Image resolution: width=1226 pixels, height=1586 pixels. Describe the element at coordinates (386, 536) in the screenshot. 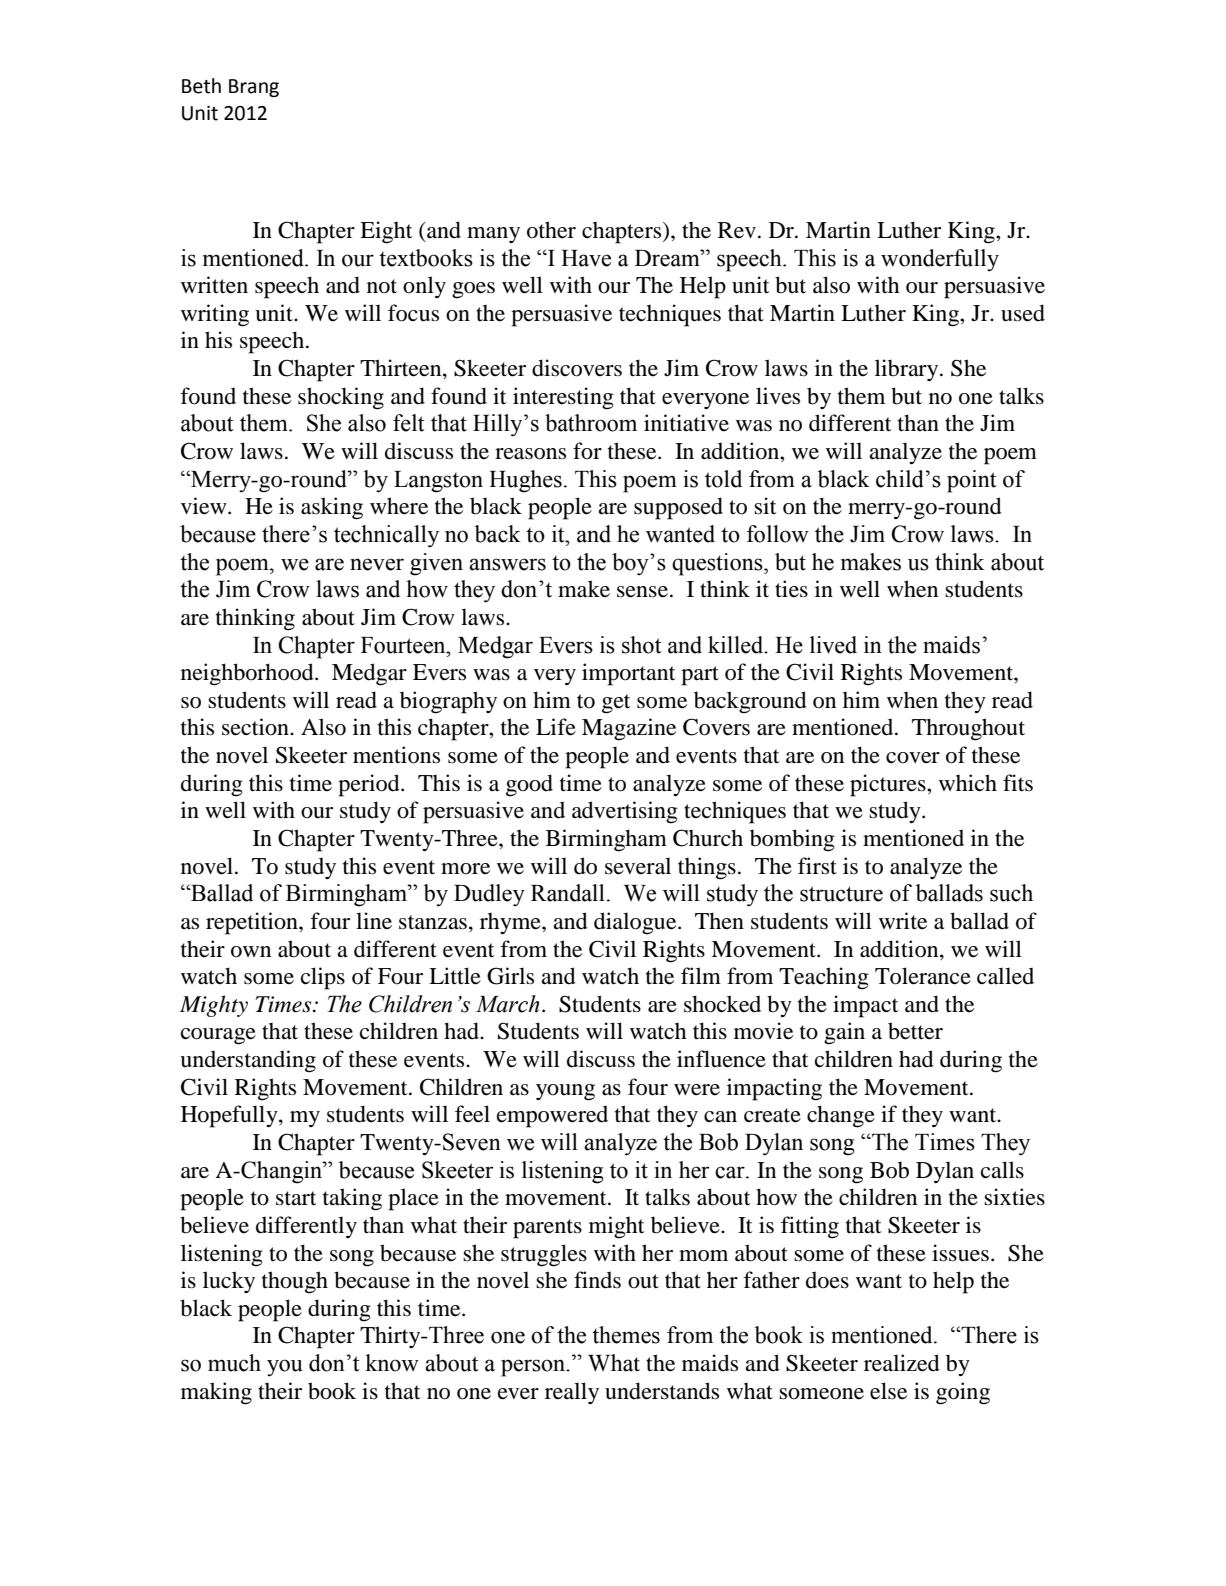

I see `technically` at that location.
